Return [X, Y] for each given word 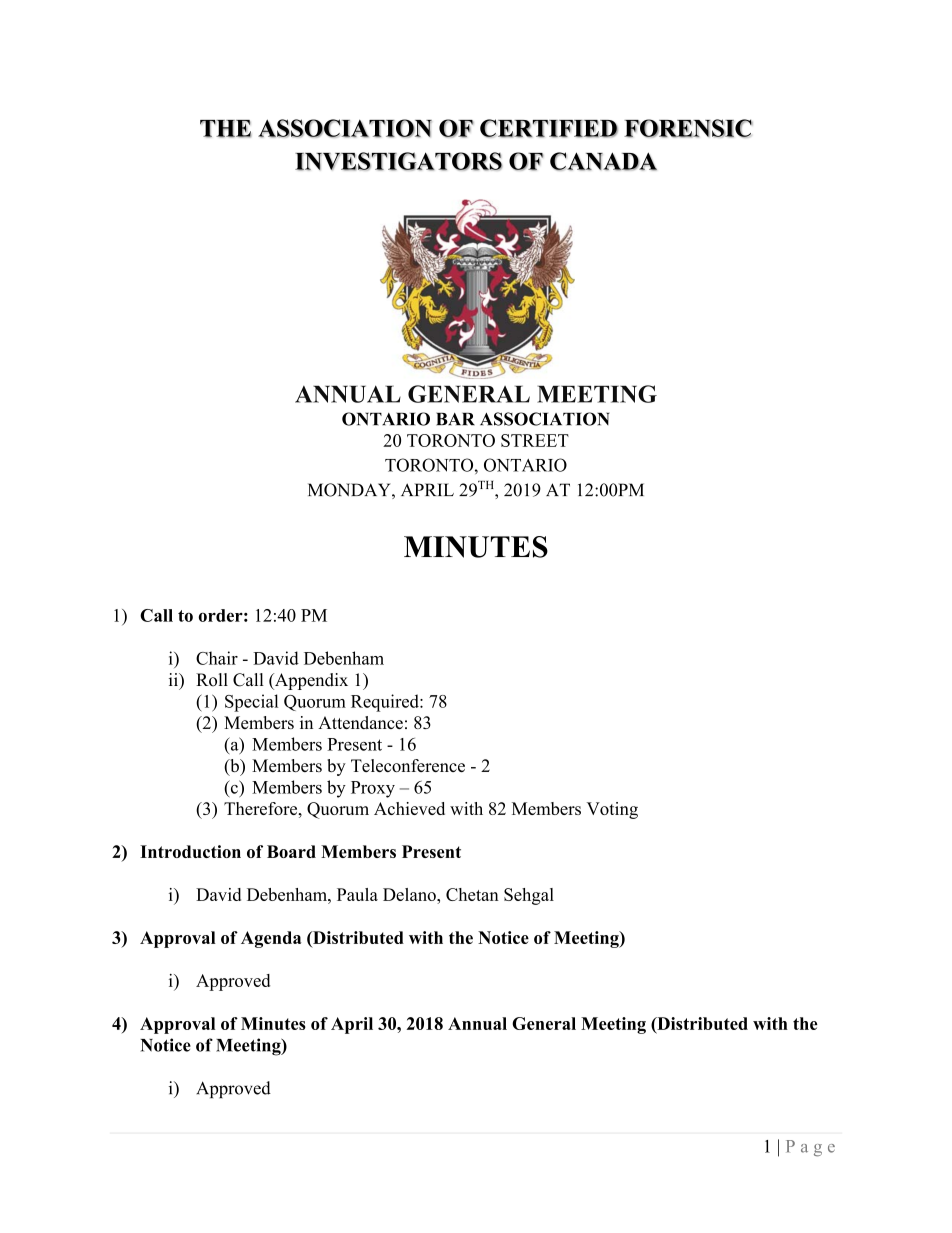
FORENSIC [688, 128]
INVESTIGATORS [398, 161]
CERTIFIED [549, 128]
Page [810, 1148]
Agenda [271, 939]
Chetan [472, 894]
